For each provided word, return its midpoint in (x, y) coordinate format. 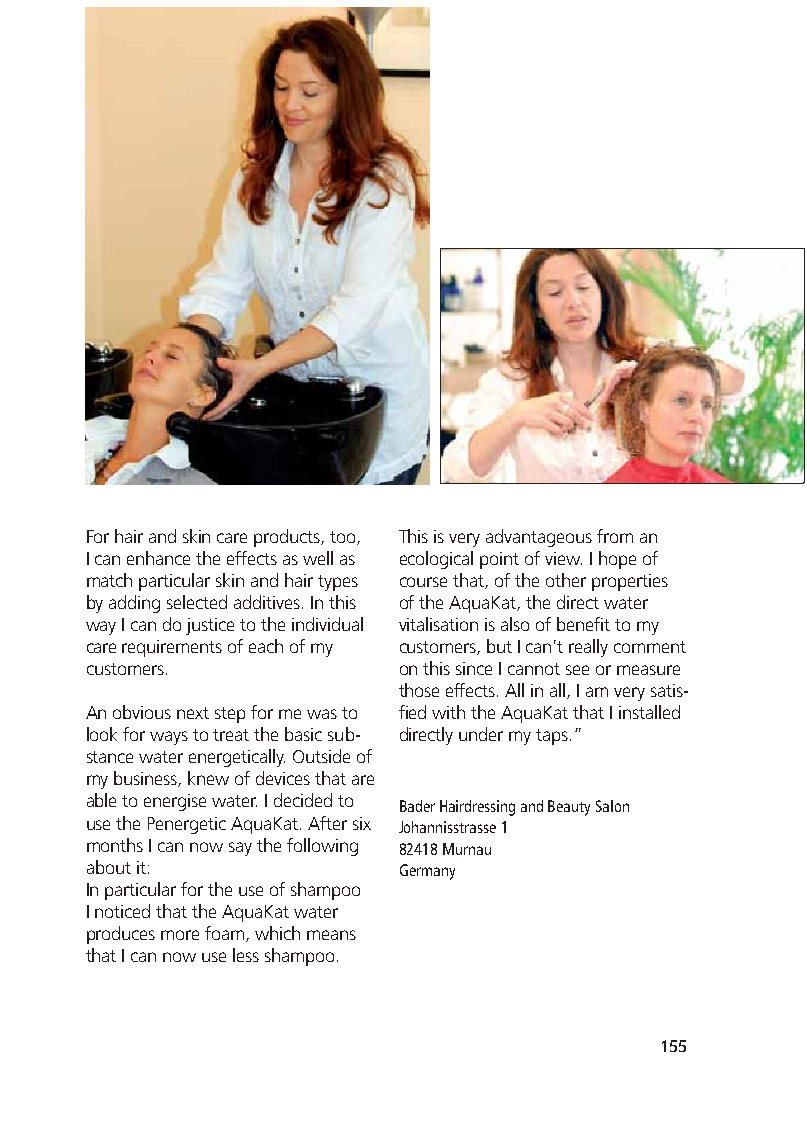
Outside (321, 756)
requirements (172, 648)
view (563, 558)
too (344, 538)
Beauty (569, 808)
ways (169, 738)
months (115, 845)
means (331, 935)
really (588, 648)
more (180, 935)
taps (552, 737)
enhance (158, 558)
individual (327, 624)
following (322, 847)
